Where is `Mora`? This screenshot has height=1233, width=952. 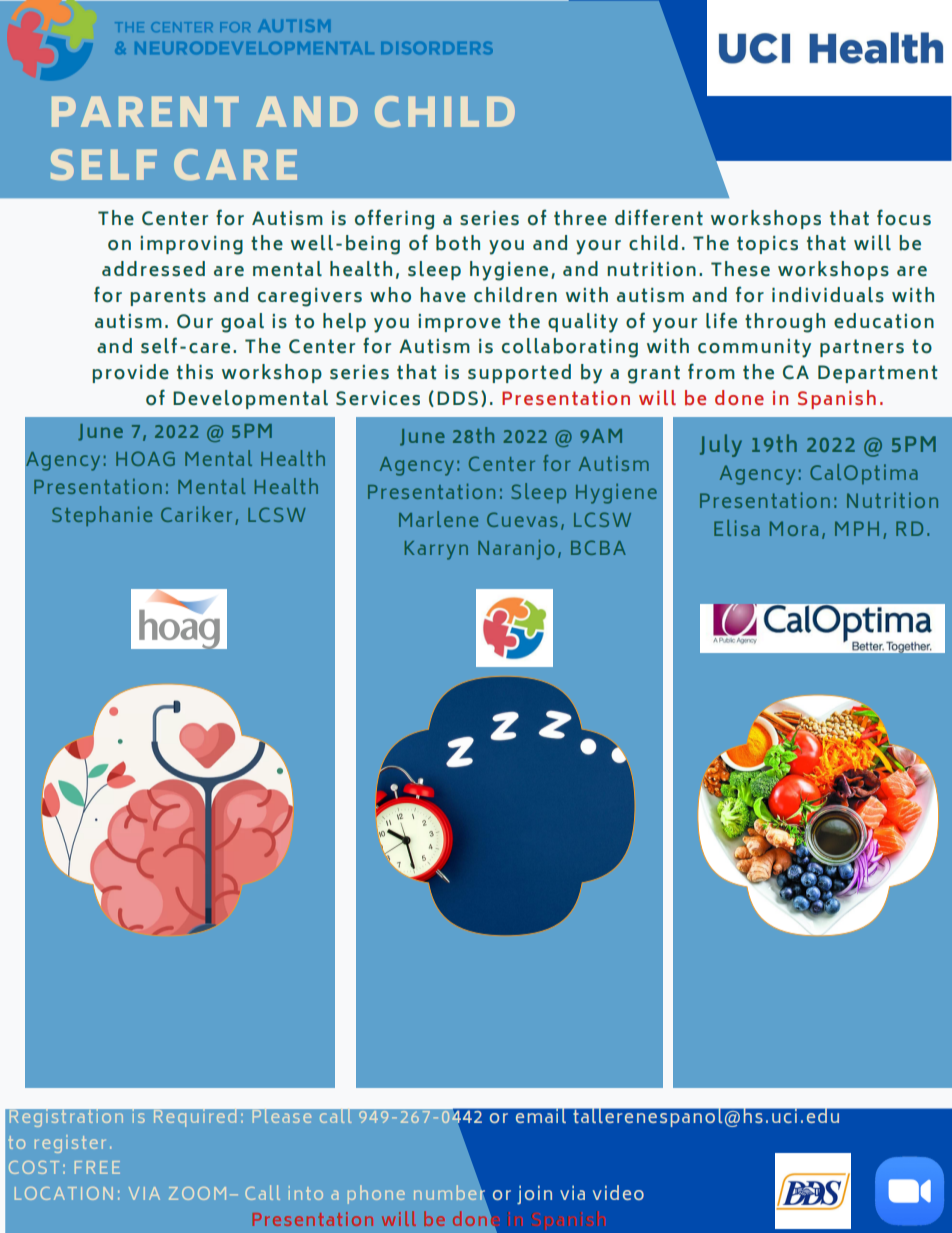
Mora is located at coordinates (794, 528).
